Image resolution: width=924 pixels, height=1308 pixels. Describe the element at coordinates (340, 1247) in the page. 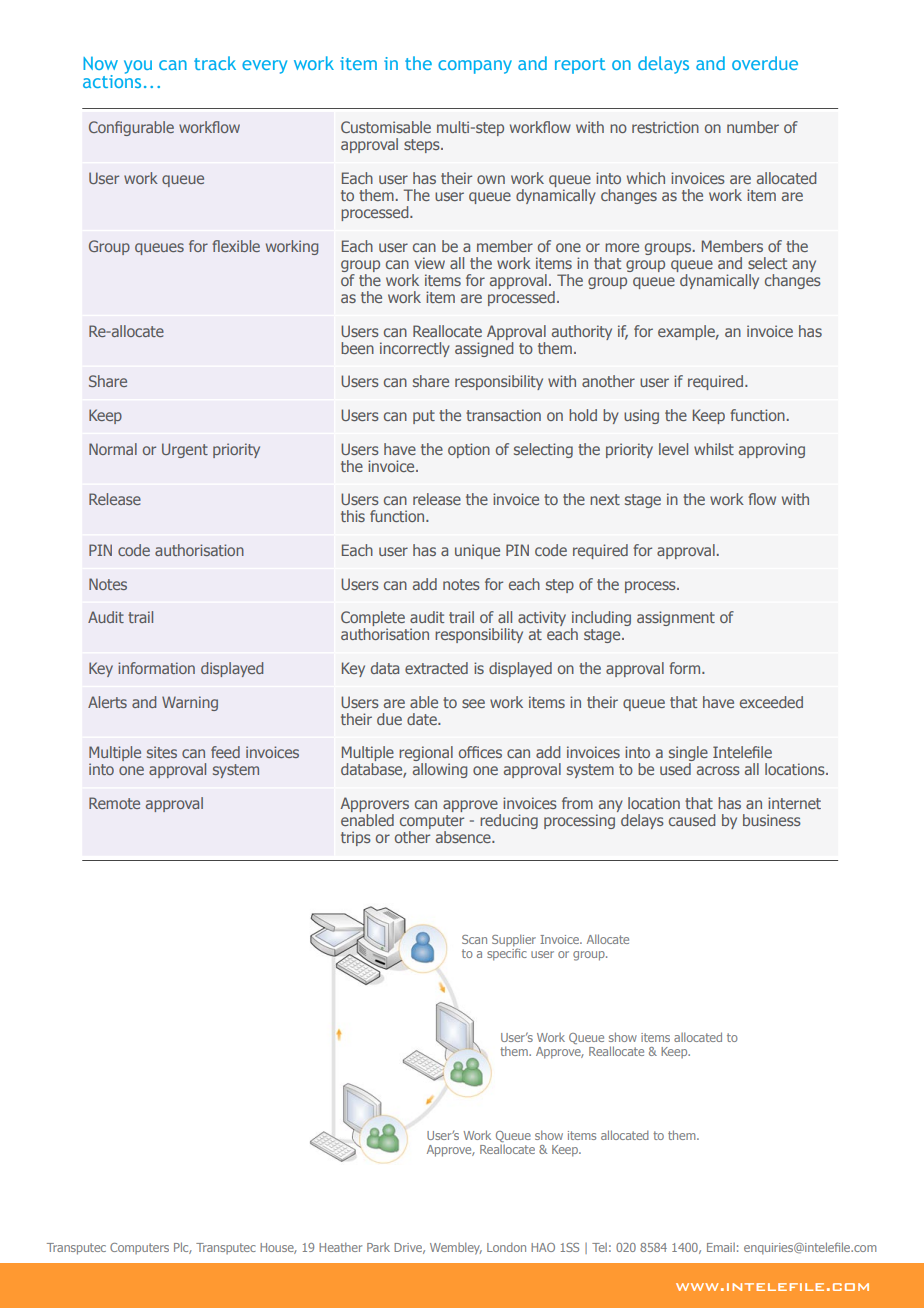

I see `Heather` at that location.
